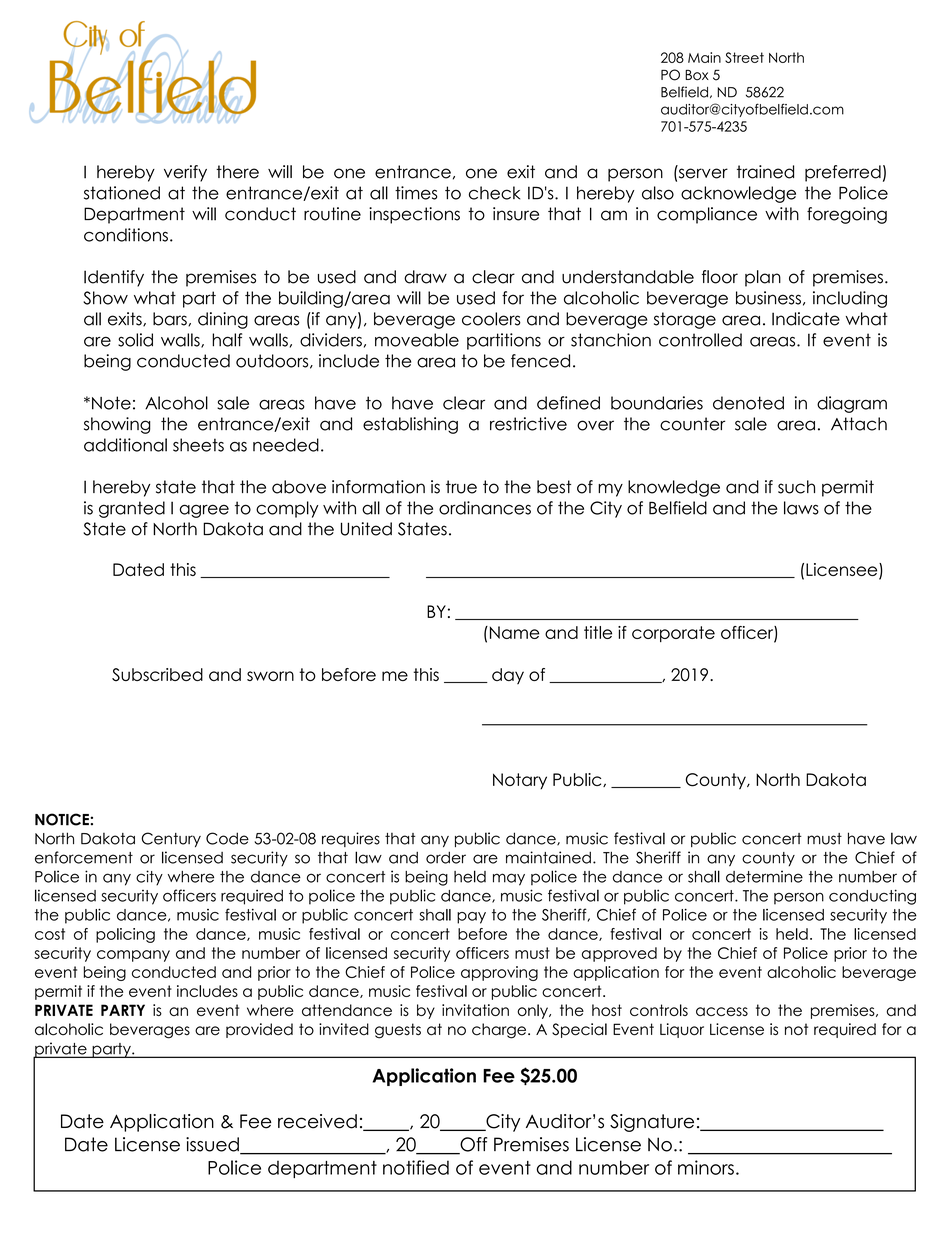 This screenshot has height=1233, width=952. What do you see at coordinates (157, 674) in the screenshot?
I see `Subscribed` at bounding box center [157, 674].
